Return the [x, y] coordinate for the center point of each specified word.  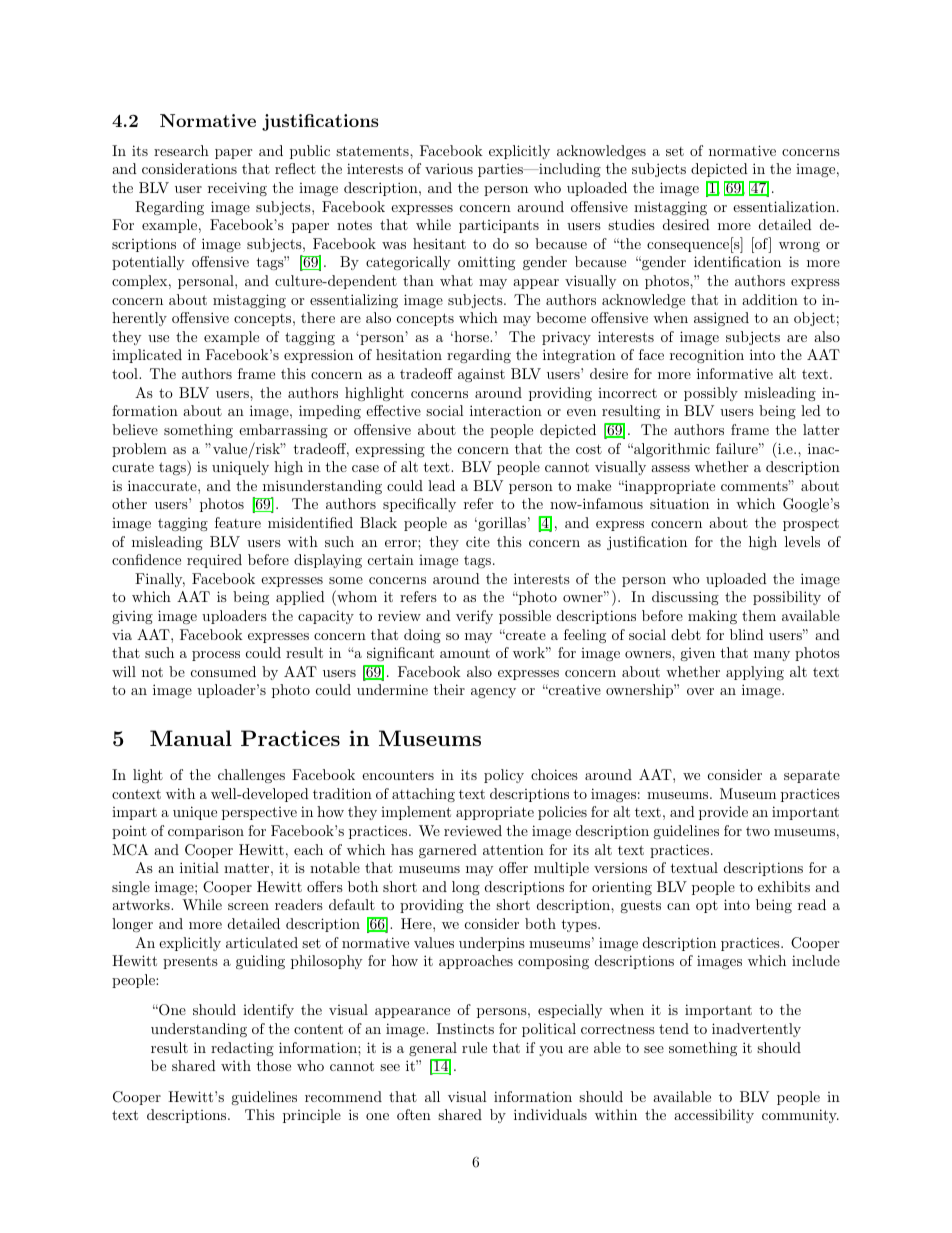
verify [474, 617]
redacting [242, 1049]
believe [135, 429]
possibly [711, 394]
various [449, 168]
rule [474, 1047]
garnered [448, 851]
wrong [799, 247]
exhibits [784, 886]
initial [199, 867]
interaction [506, 410]
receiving [237, 189]
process [216, 656]
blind [747, 634]
